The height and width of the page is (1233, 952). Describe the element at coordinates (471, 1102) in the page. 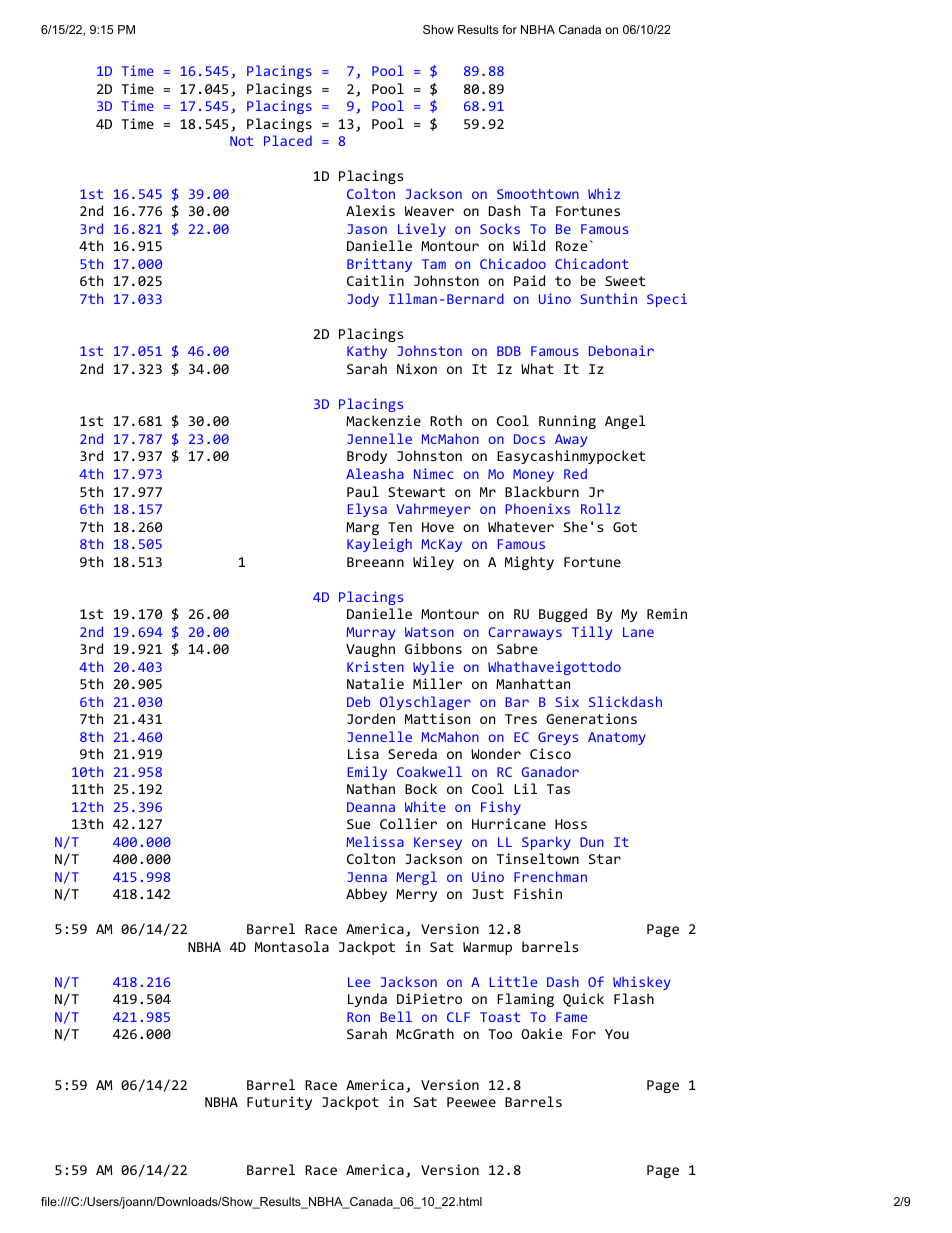

I see `Peewee` at that location.
